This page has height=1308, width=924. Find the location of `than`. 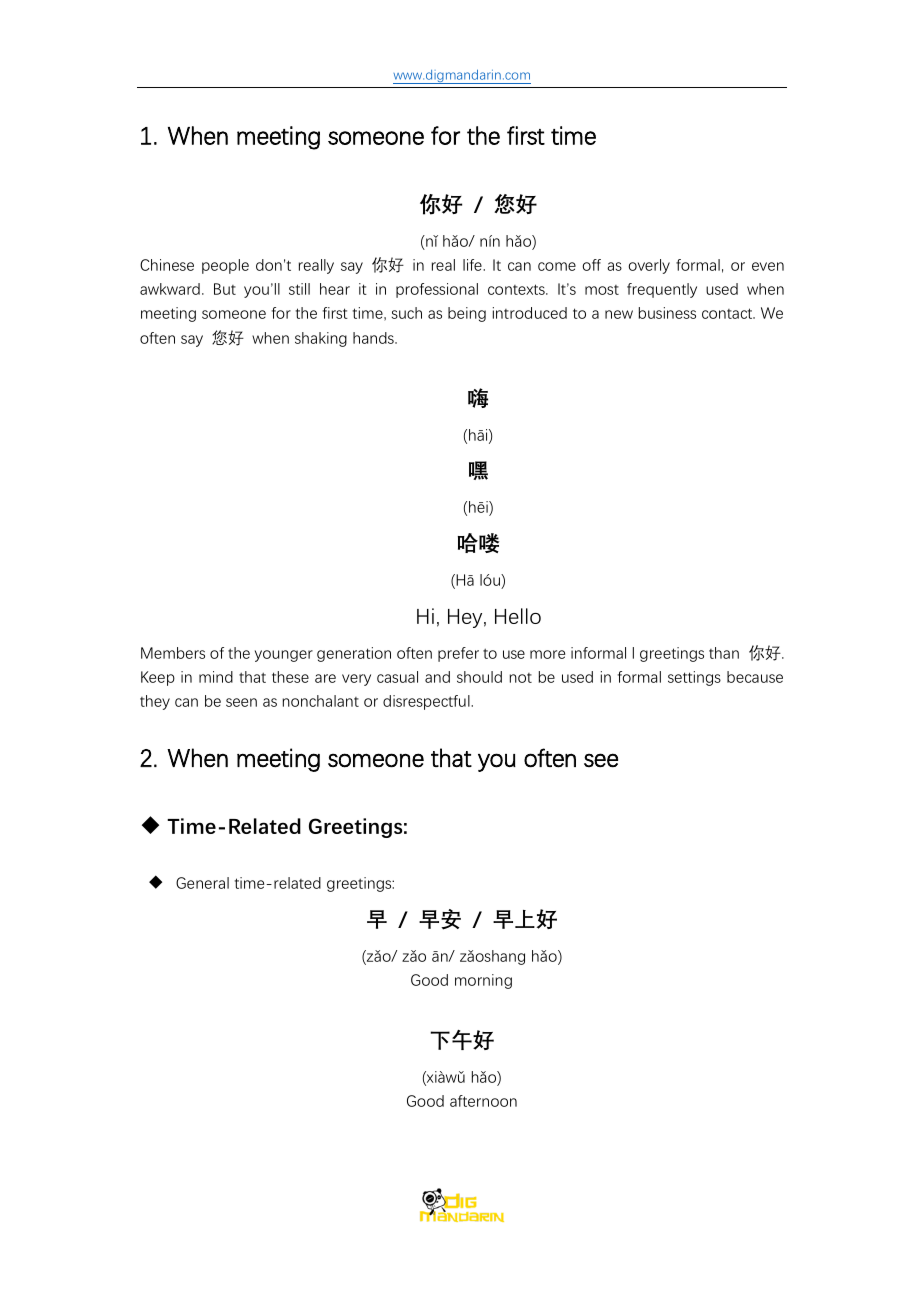

than is located at coordinates (724, 653).
